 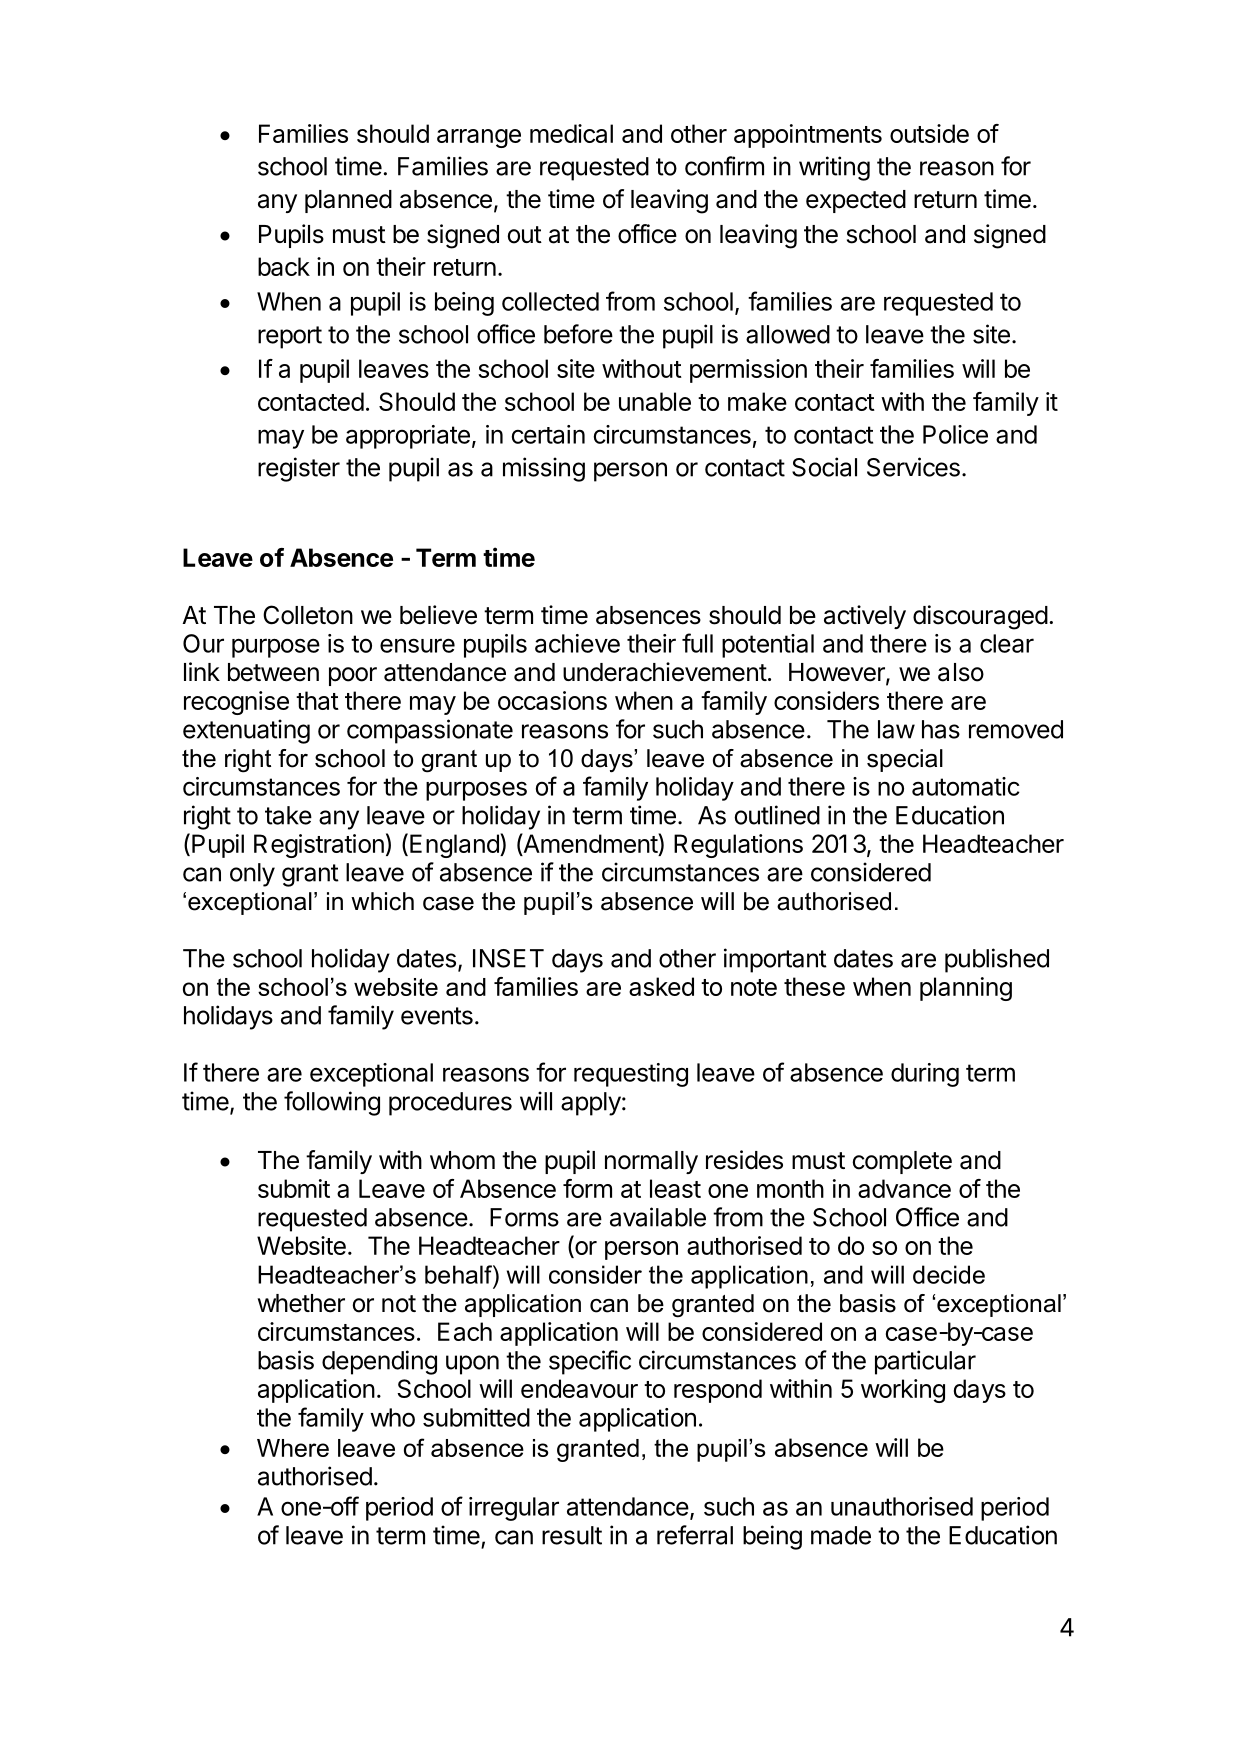 What do you see at coordinates (348, 201) in the screenshot?
I see `planned` at bounding box center [348, 201].
